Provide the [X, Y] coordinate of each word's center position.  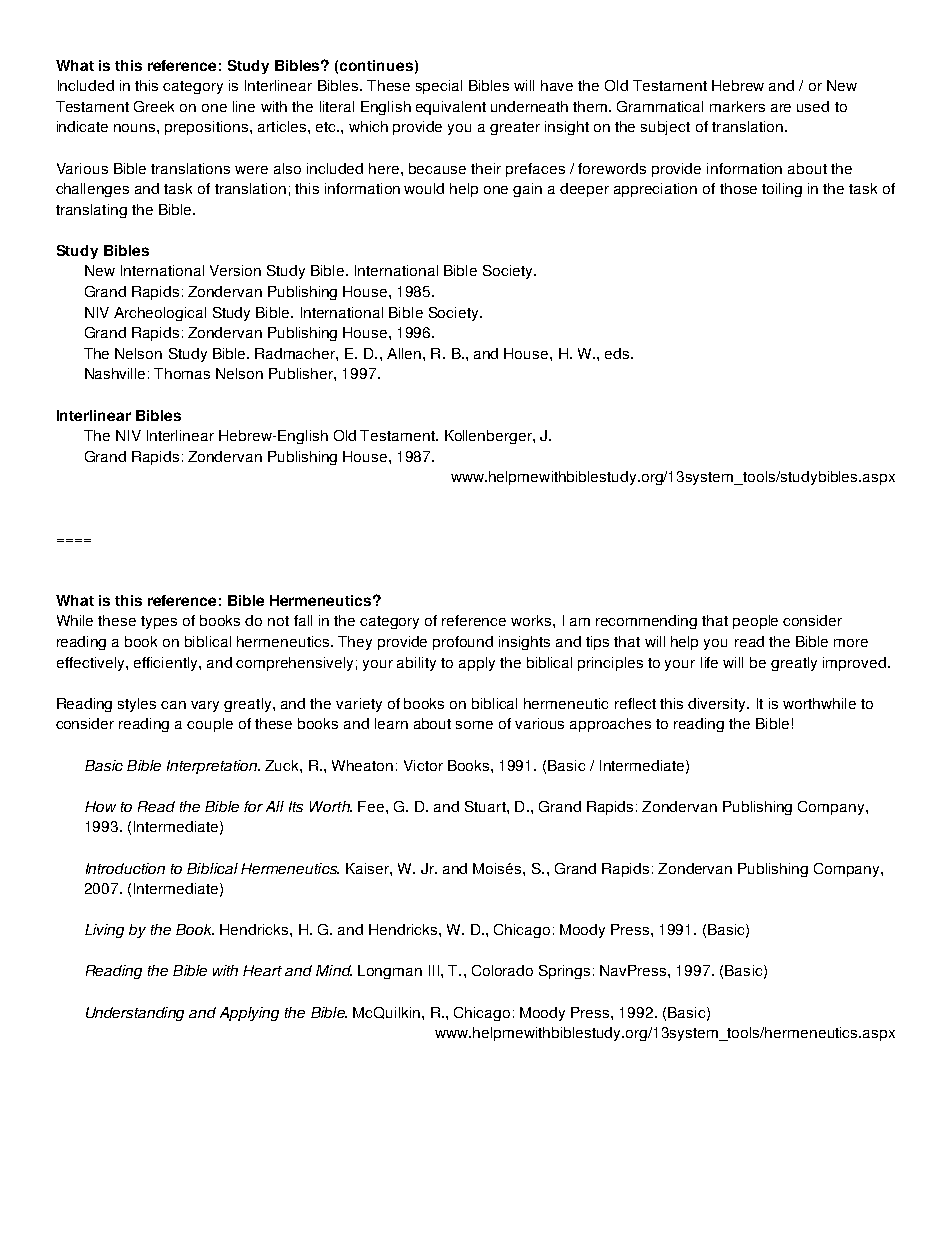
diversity [718, 705]
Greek [154, 106]
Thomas [182, 373]
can [173, 705]
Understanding [135, 1014]
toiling [782, 190]
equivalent [451, 108]
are [781, 108]
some [474, 725]
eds [618, 353]
